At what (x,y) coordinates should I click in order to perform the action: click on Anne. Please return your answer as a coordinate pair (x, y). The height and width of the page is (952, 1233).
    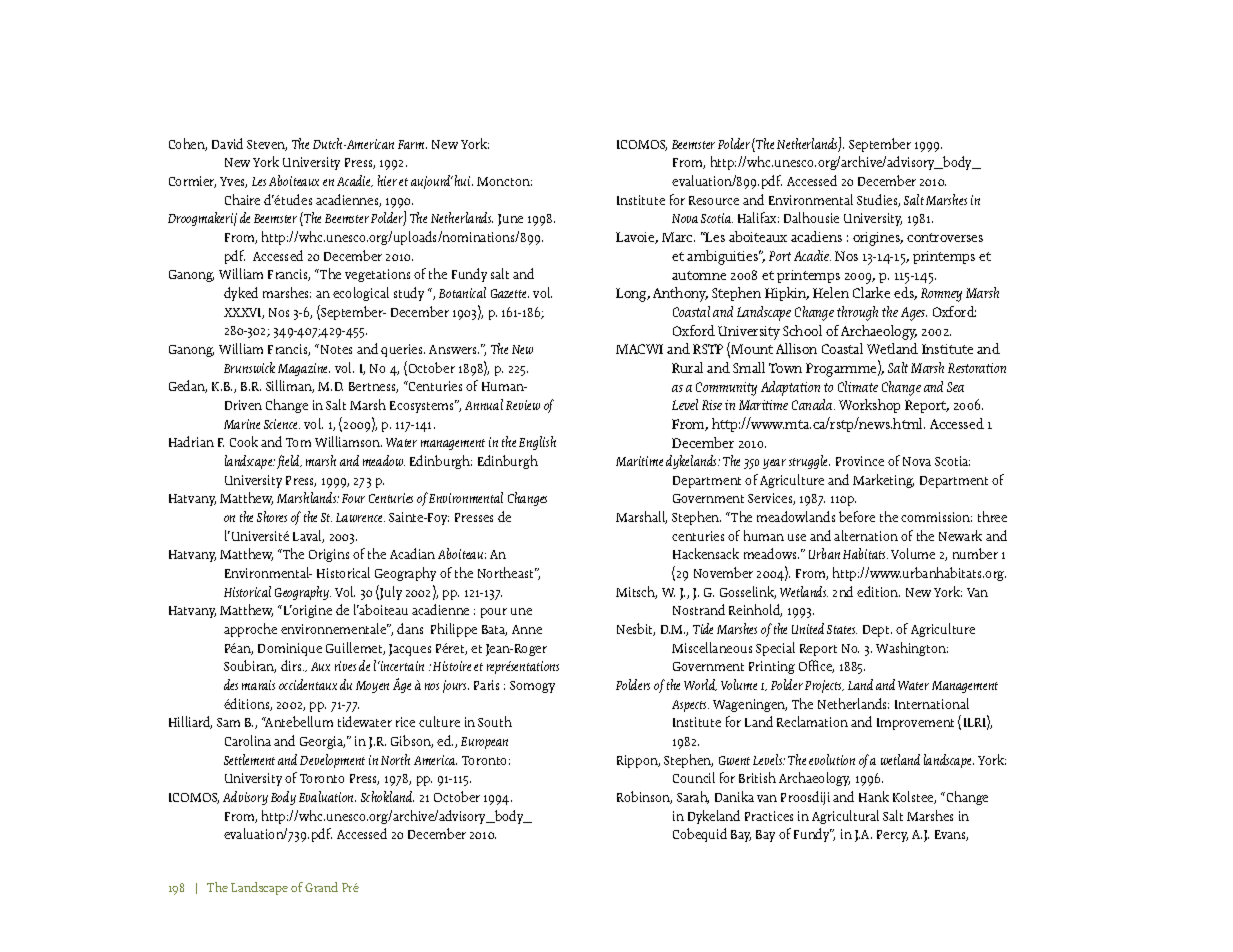
    Looking at the image, I should click on (527, 629).
